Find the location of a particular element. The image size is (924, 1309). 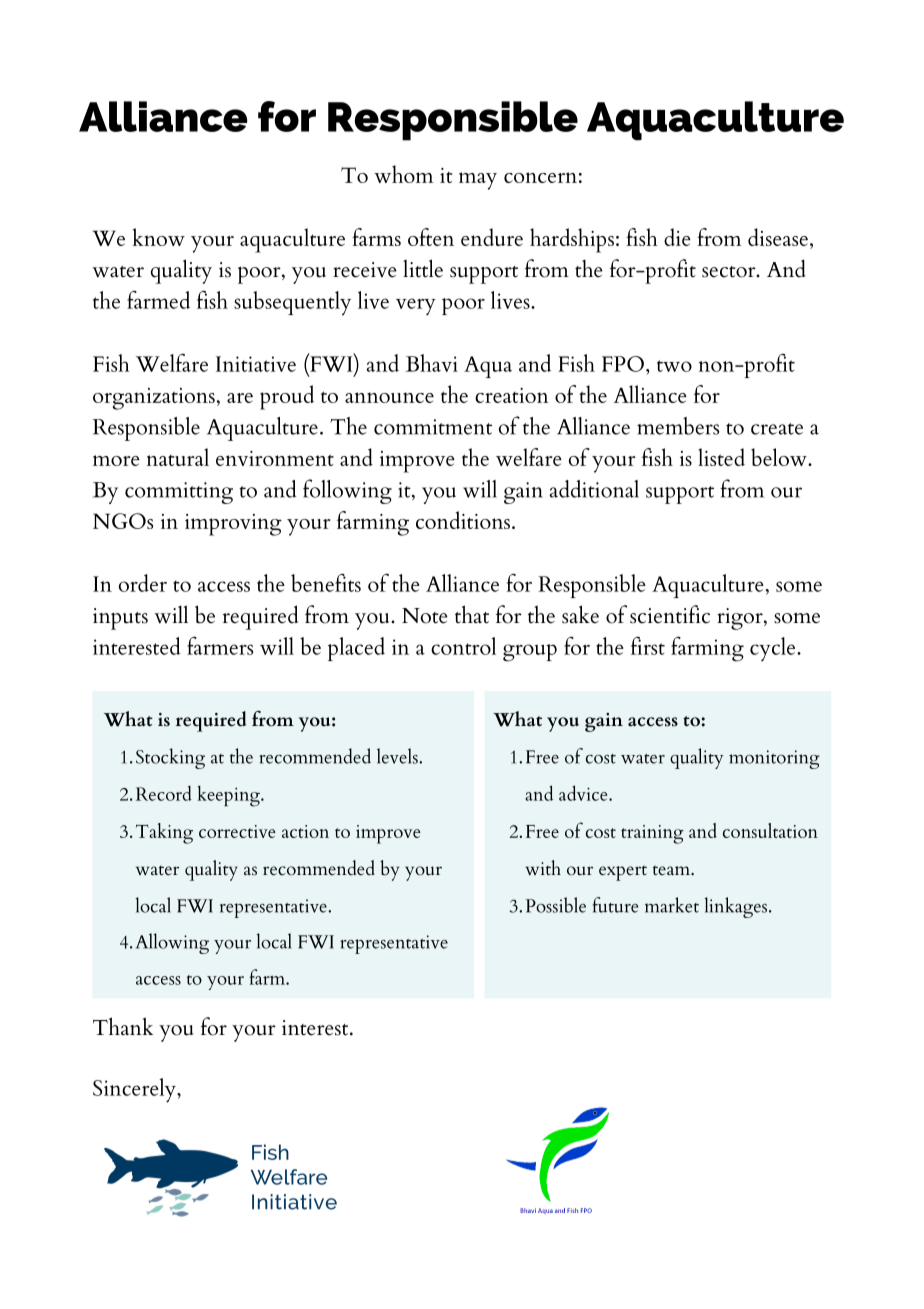

Taking is located at coordinates (164, 833).
